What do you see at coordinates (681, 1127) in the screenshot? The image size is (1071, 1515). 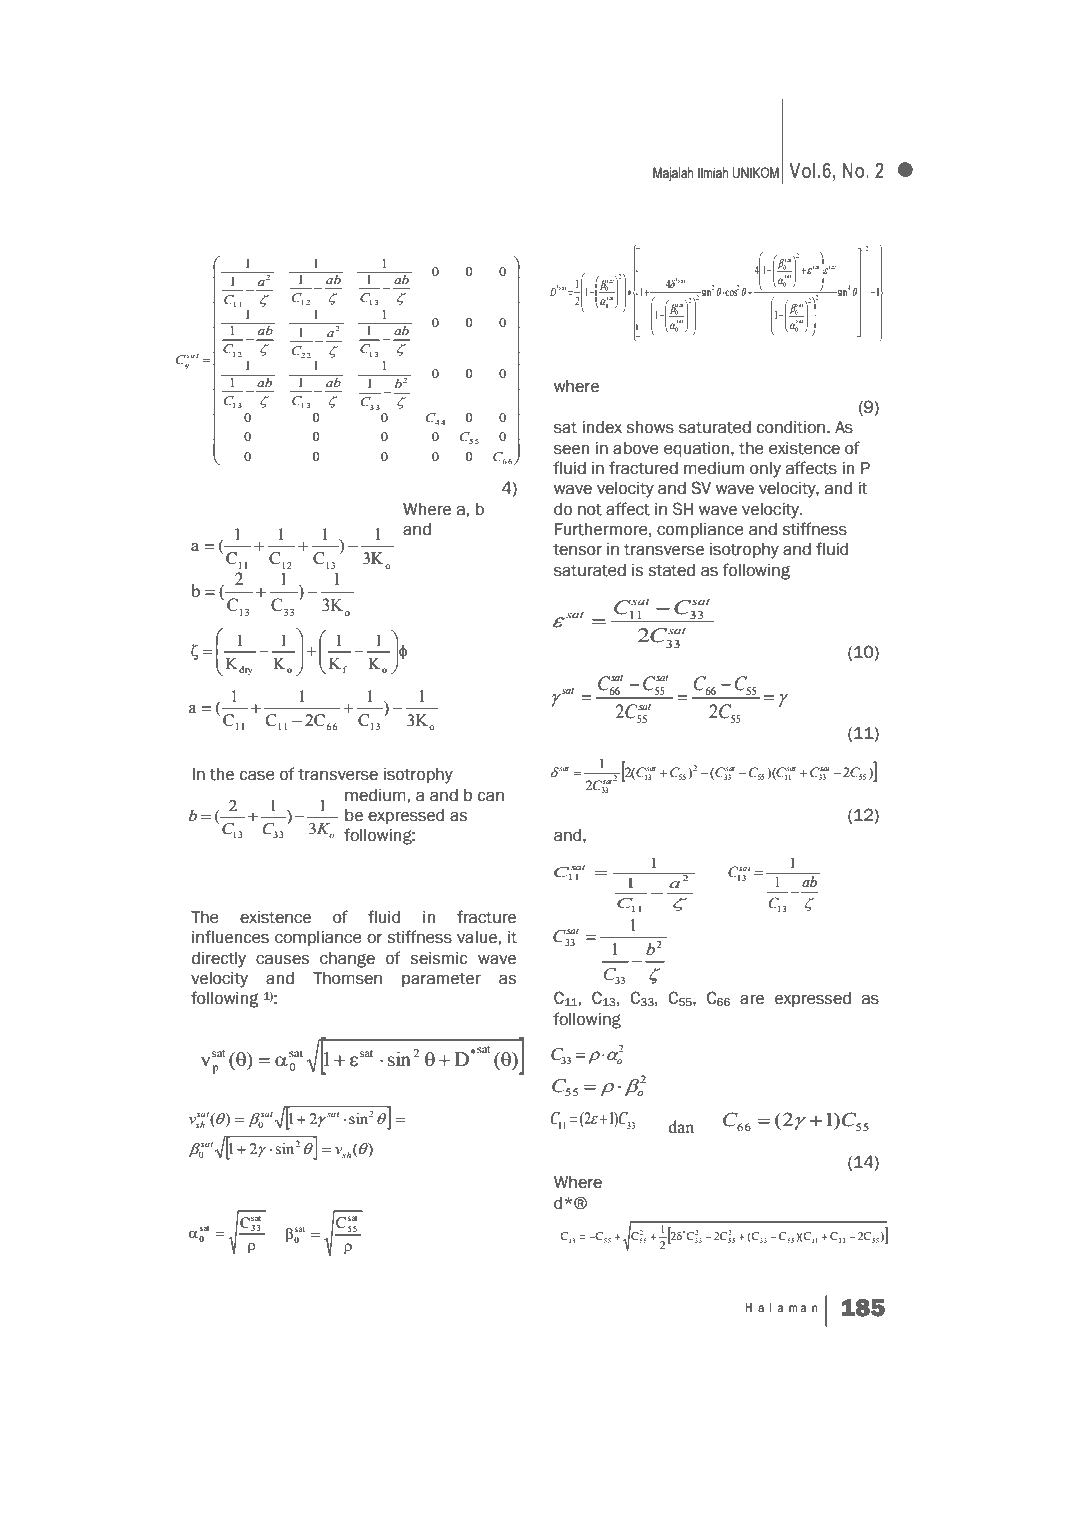 I see `dan` at bounding box center [681, 1127].
